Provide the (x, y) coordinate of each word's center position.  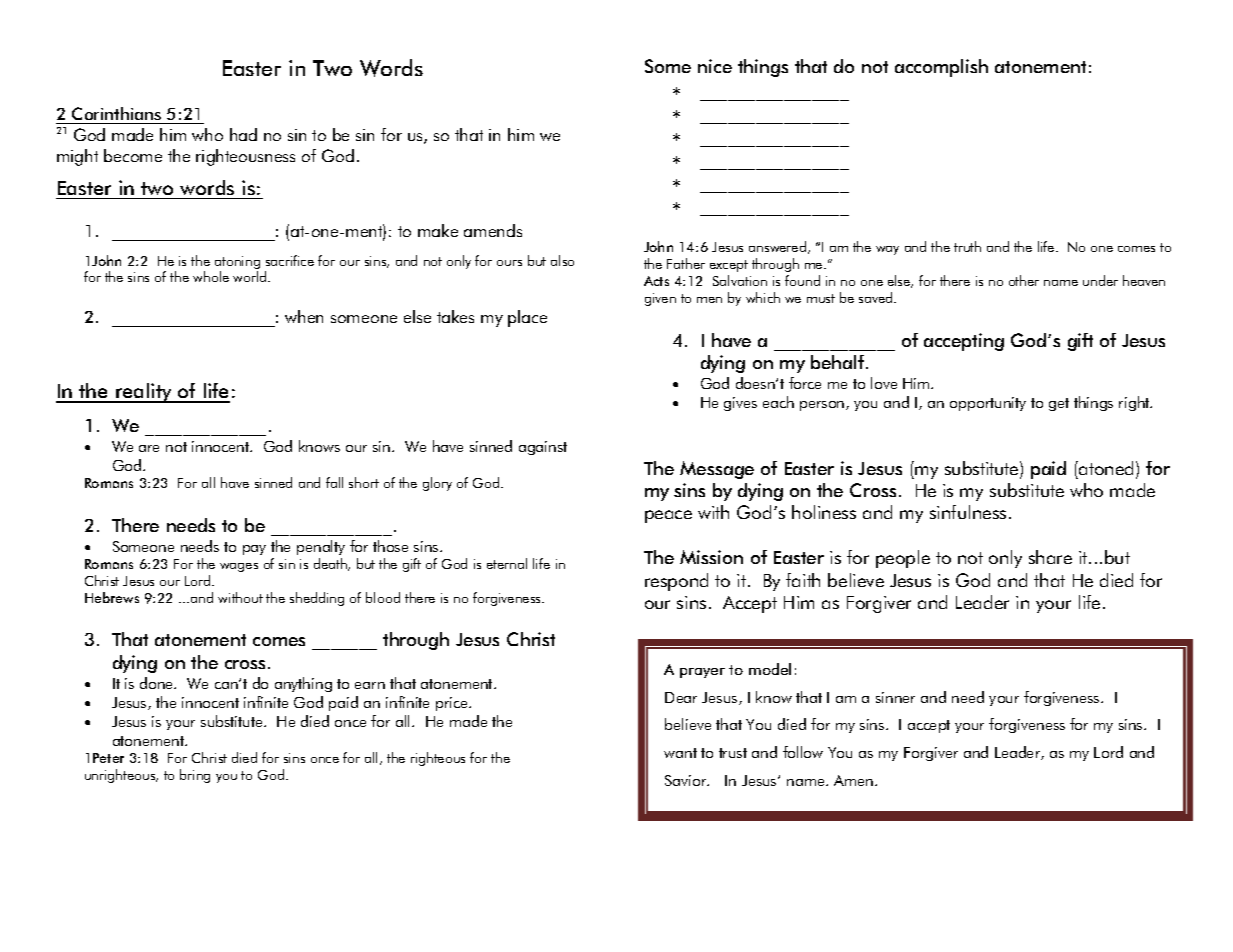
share (1050, 557)
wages (239, 567)
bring (195, 776)
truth (967, 246)
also (562, 260)
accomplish (941, 68)
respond (676, 582)
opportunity (988, 404)
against (543, 448)
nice (715, 66)
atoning (237, 264)
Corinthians (117, 115)
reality (144, 393)
